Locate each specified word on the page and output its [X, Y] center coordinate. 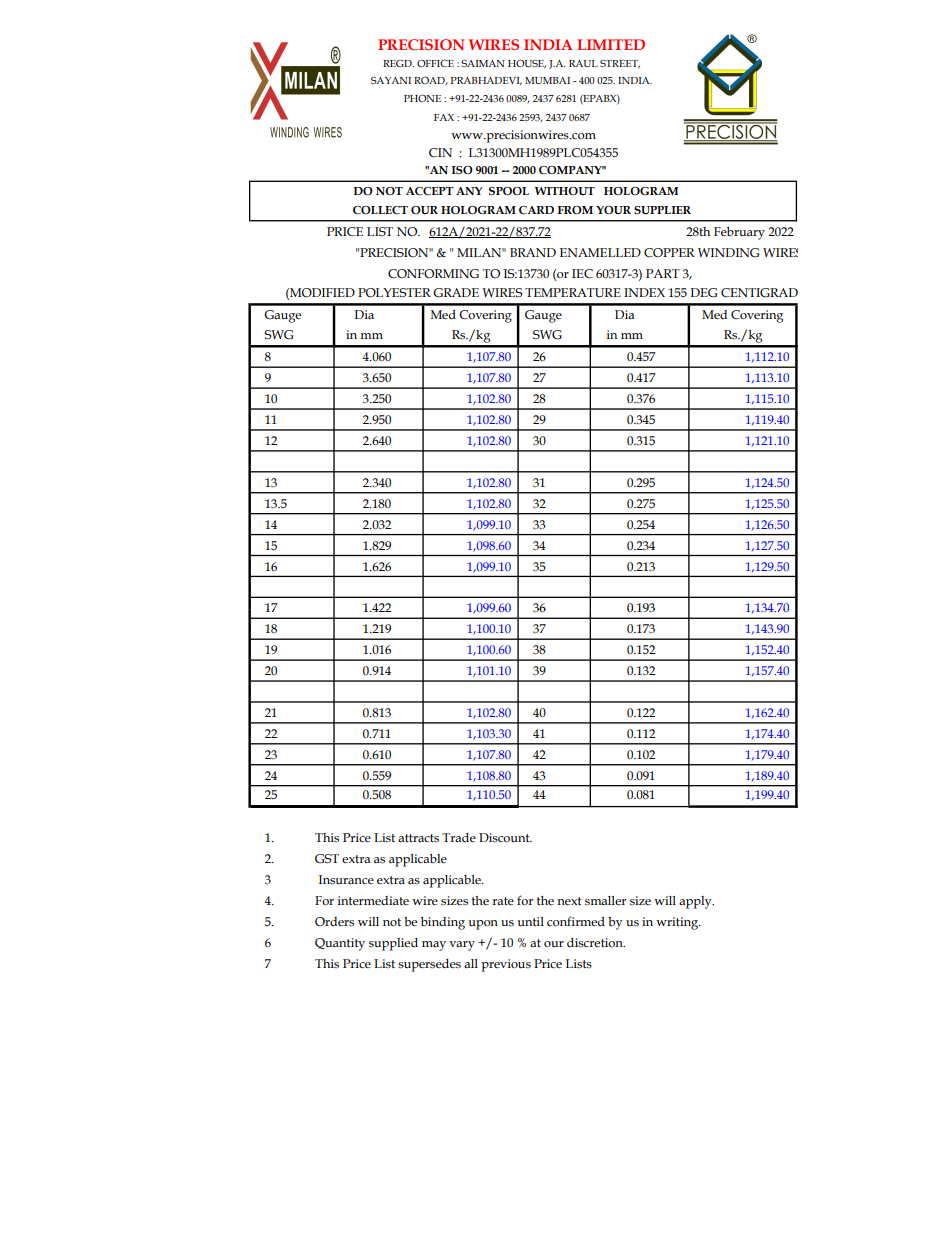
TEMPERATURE [573, 293]
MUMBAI [547, 80]
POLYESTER [394, 293]
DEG [703, 293]
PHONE [422, 98]
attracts [418, 838]
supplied [393, 944]
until [530, 921]
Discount [505, 838]
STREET [620, 64]
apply [696, 902]
